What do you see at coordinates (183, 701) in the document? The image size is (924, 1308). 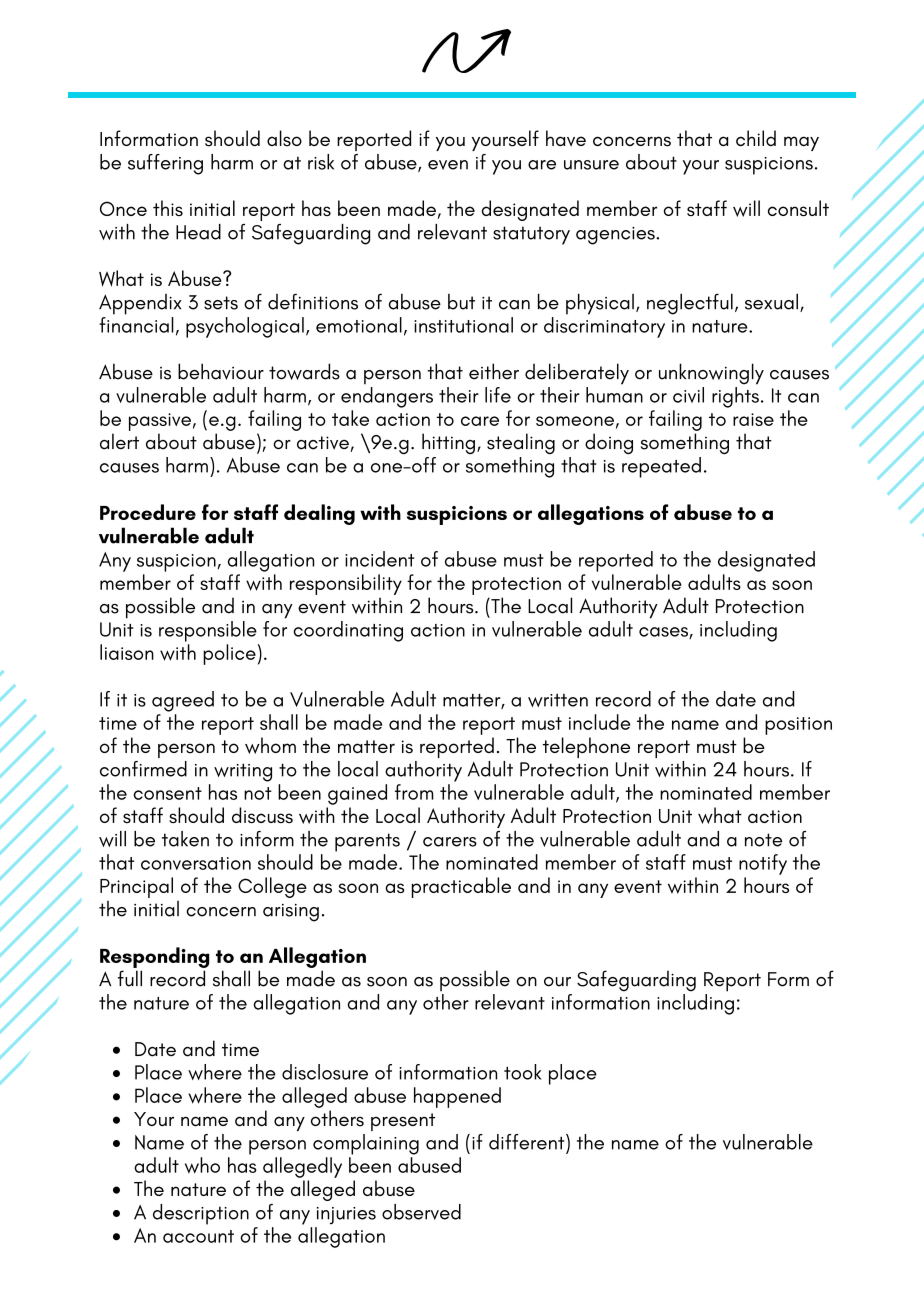 I see `agreed` at bounding box center [183, 701].
